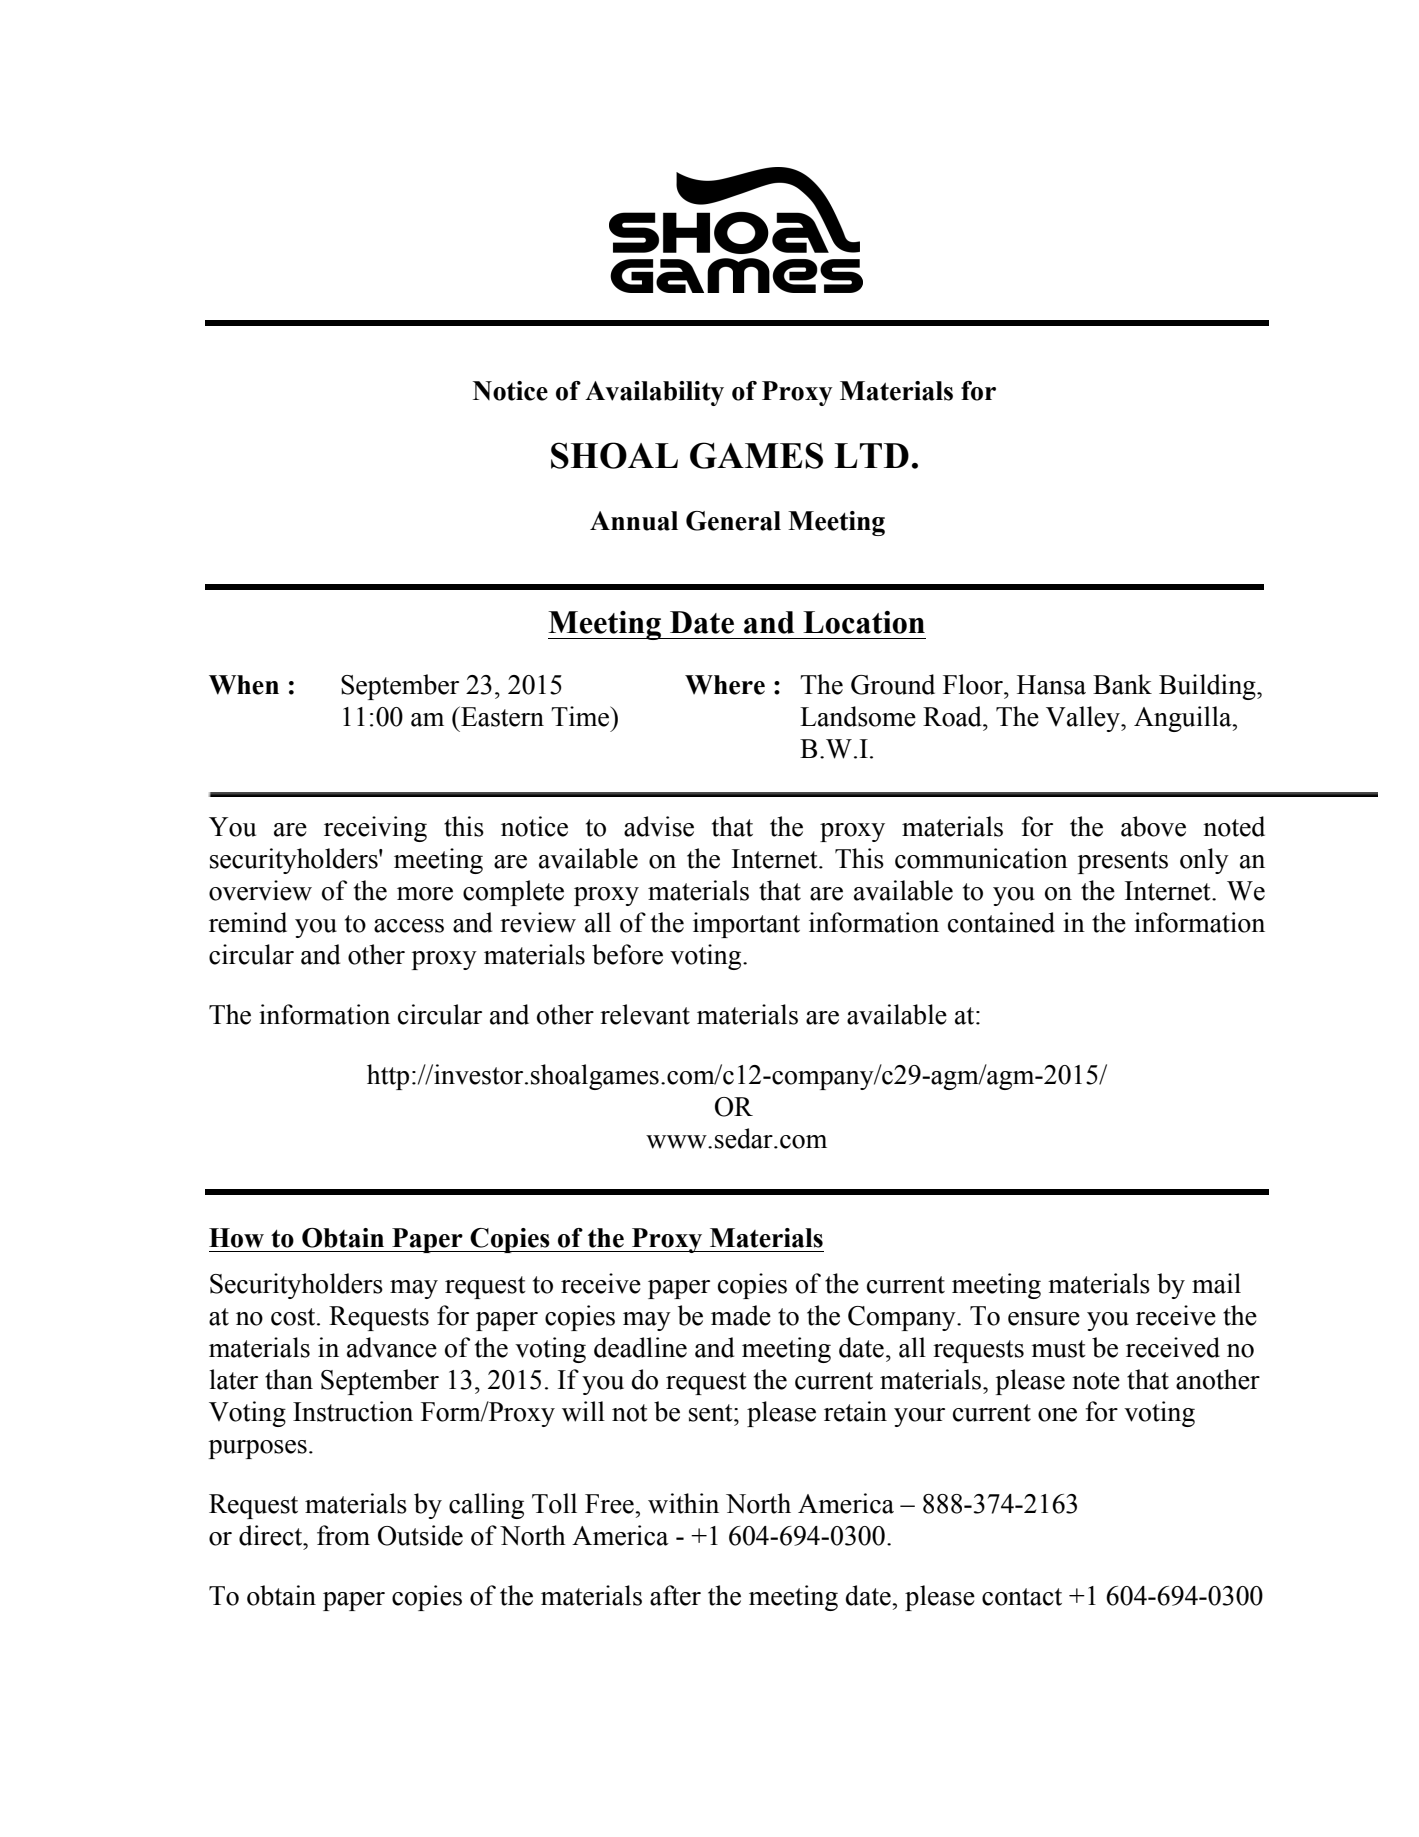 This document has height=1837, width=1419. Describe the element at coordinates (425, 894) in the document. I see `more` at that location.
